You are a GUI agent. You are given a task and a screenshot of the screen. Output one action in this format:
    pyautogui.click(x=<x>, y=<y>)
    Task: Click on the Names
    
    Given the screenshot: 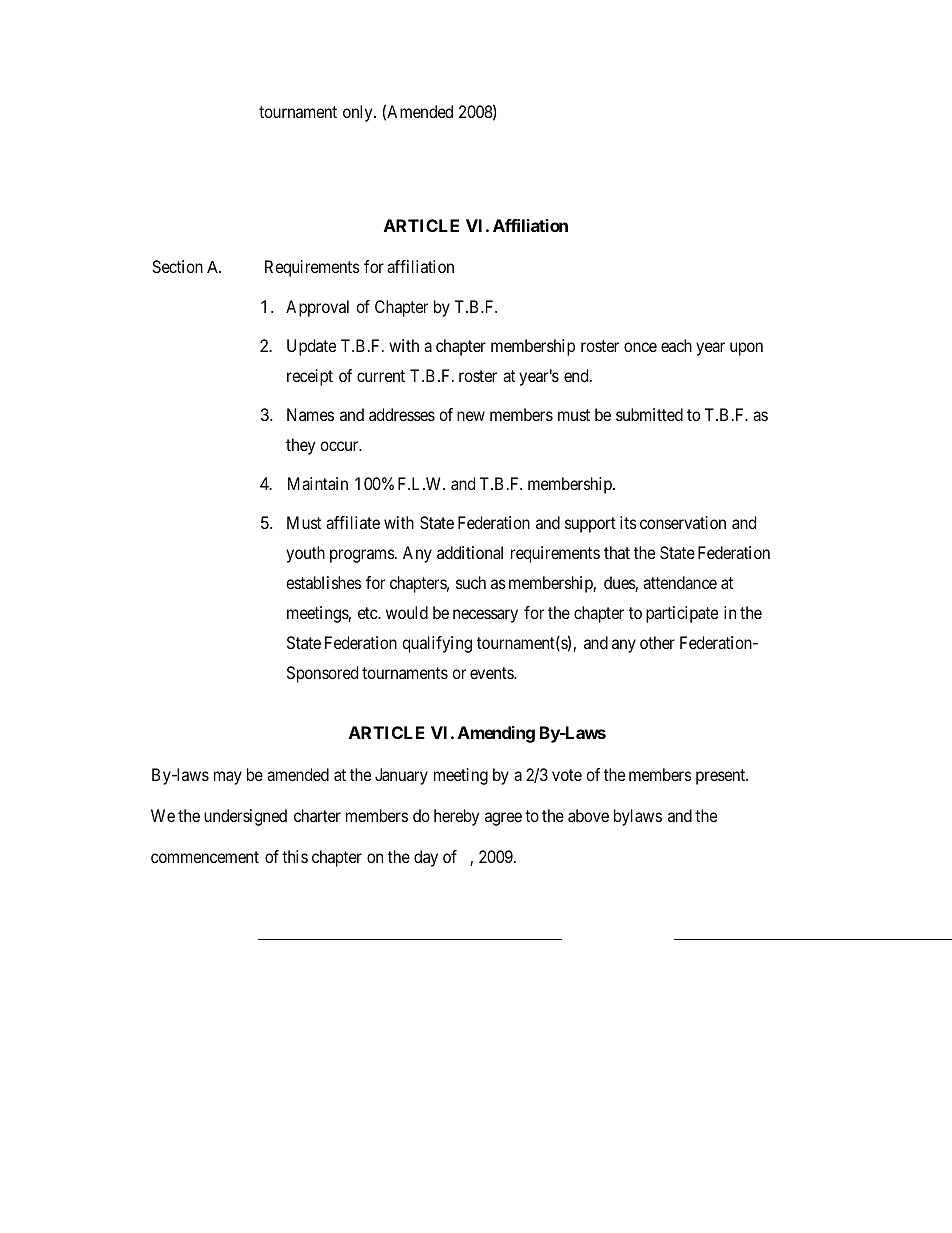 What is the action you would take?
    pyautogui.click(x=310, y=414)
